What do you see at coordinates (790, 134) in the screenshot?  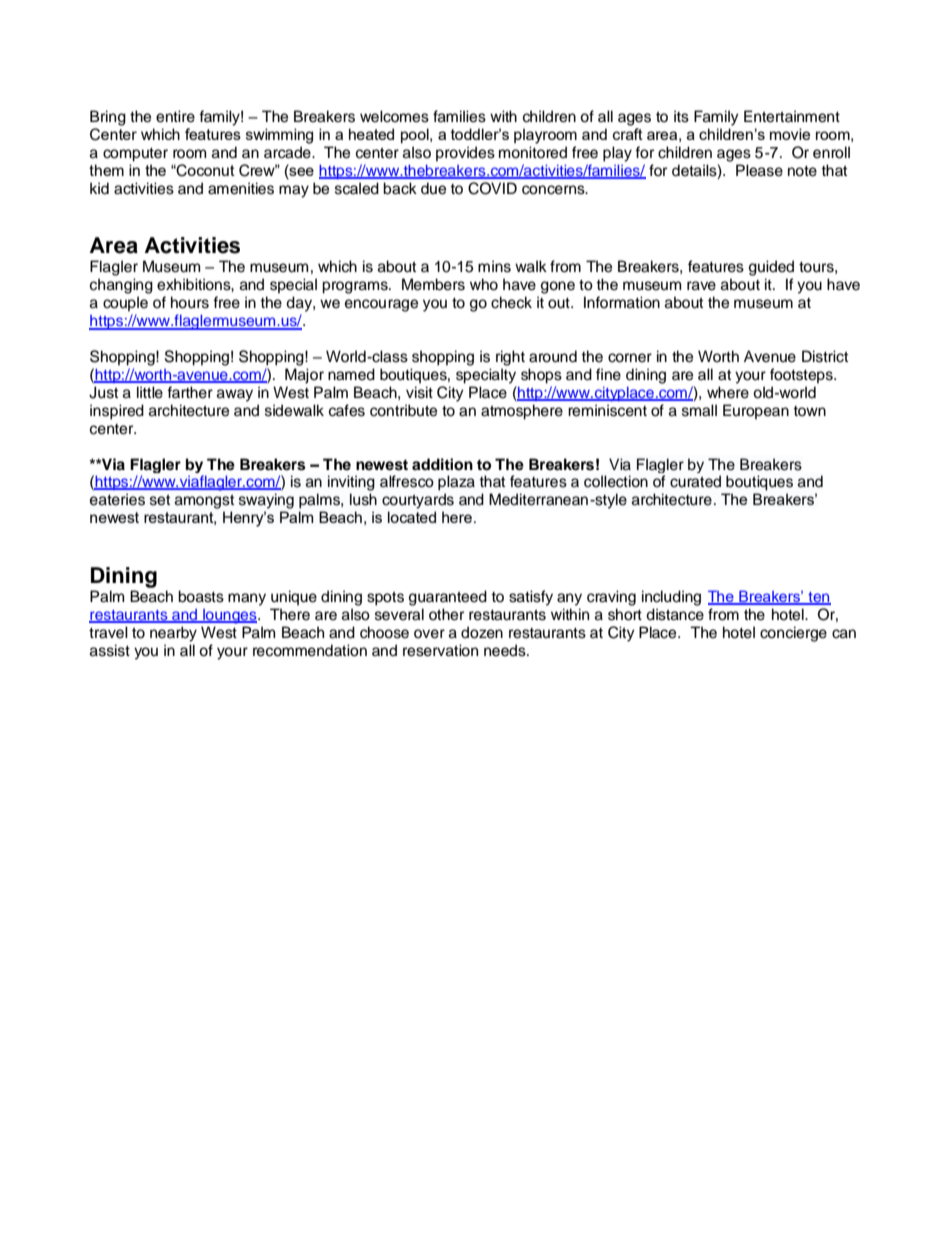 I see `movie` at bounding box center [790, 134].
